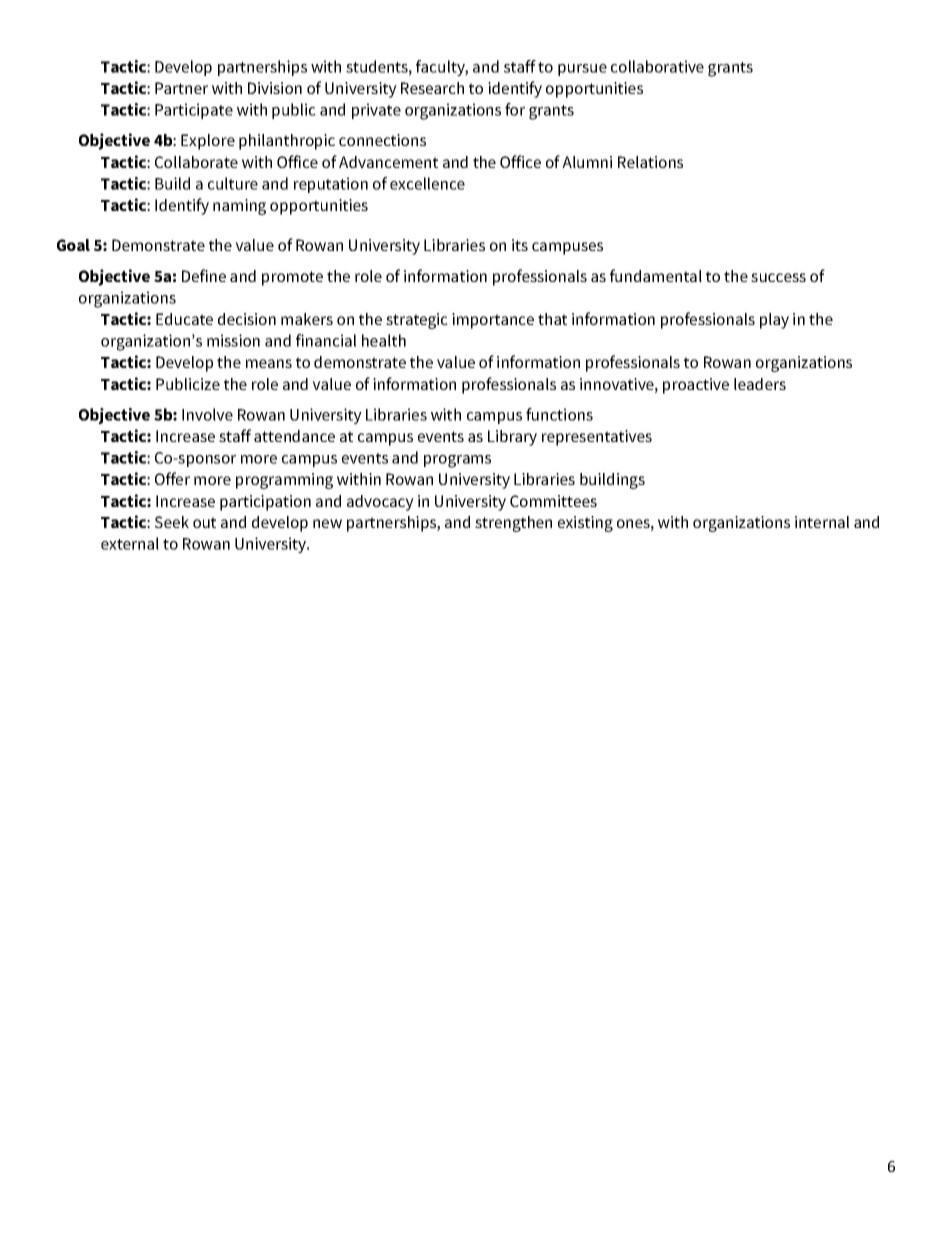  Describe the element at coordinates (184, 319) in the screenshot. I see `Educate` at that location.
